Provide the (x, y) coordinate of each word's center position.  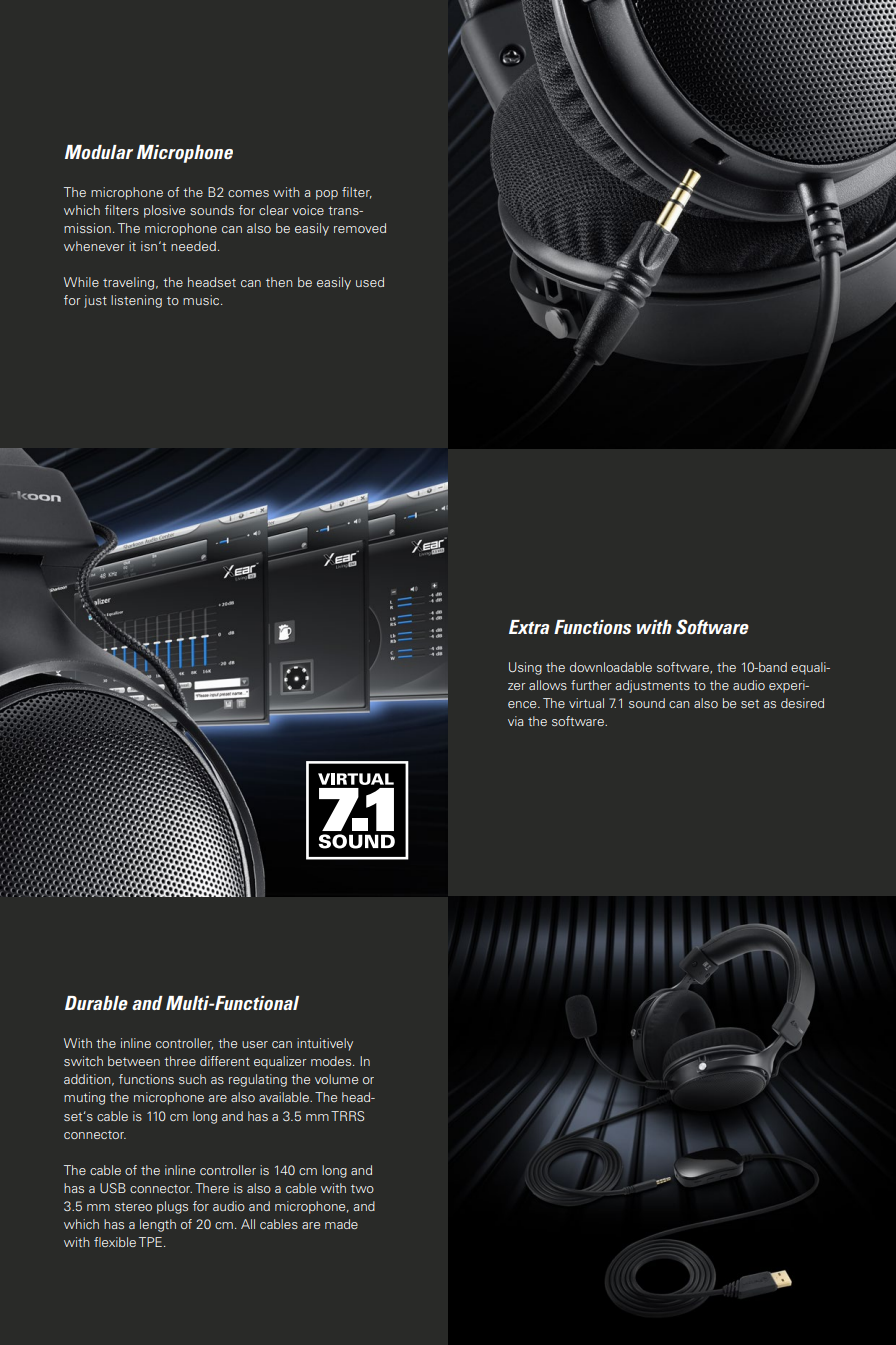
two (362, 1188)
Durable (96, 1003)
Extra (529, 627)
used (370, 282)
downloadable (611, 667)
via (515, 721)
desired (802, 703)
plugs (172, 1207)
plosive (164, 211)
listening (136, 301)
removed (360, 228)
